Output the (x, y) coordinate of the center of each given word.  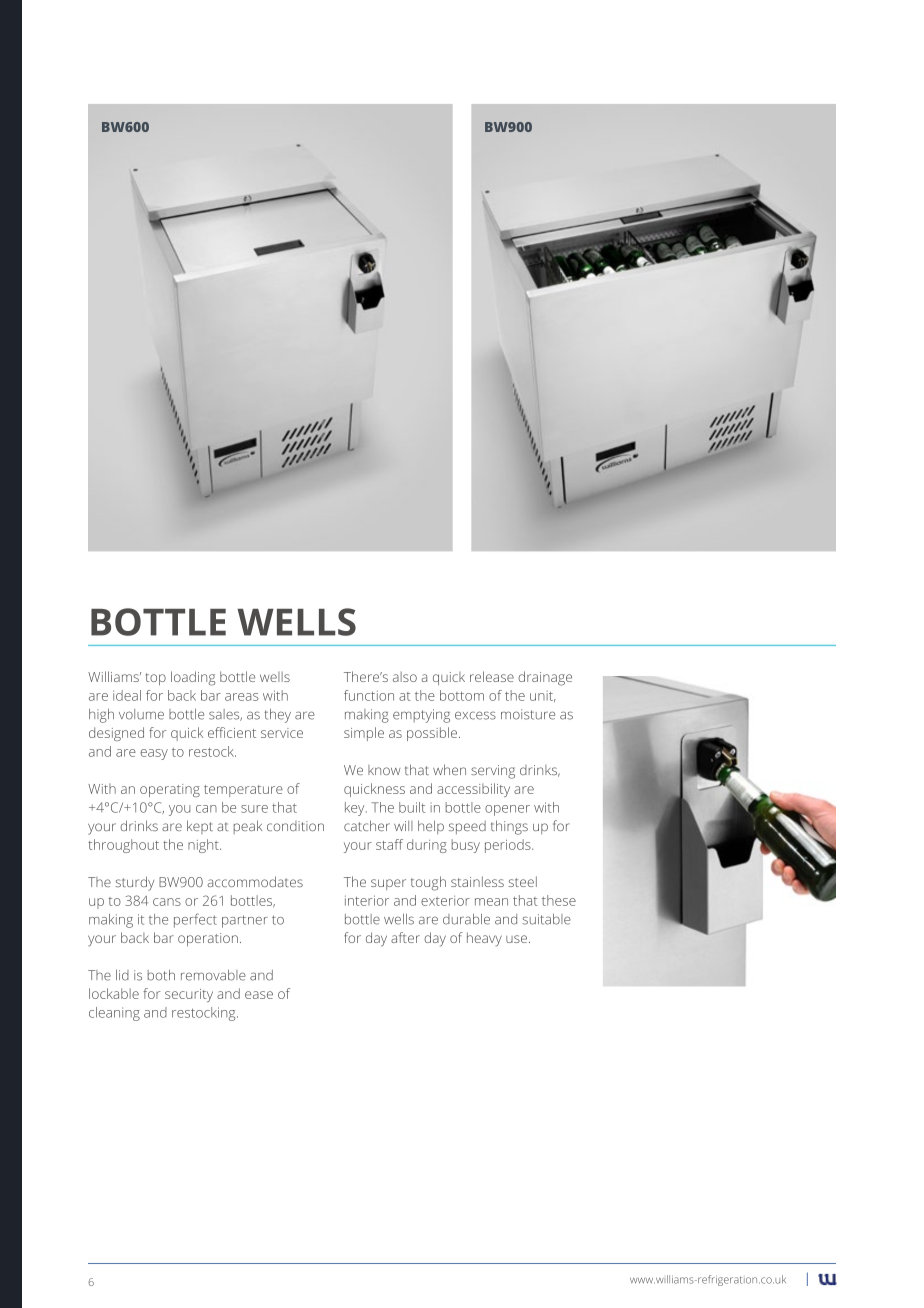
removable (213, 975)
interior (367, 900)
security (189, 995)
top (156, 679)
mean (491, 902)
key (356, 809)
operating (170, 790)
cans (167, 902)
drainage (545, 678)
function (369, 695)
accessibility (473, 790)
